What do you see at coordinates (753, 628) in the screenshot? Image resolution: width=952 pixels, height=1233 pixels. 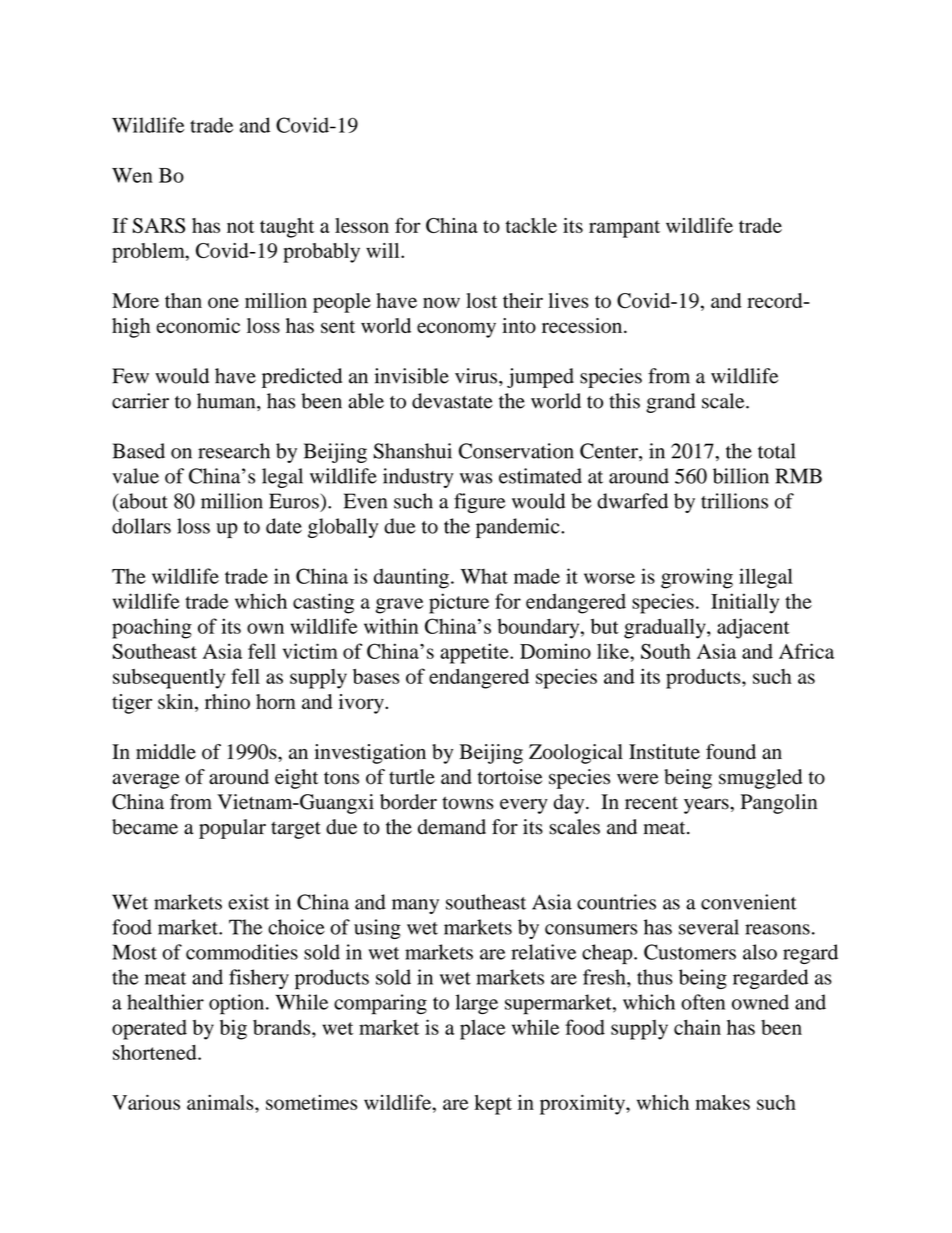 I see `adjacent` at bounding box center [753, 628].
